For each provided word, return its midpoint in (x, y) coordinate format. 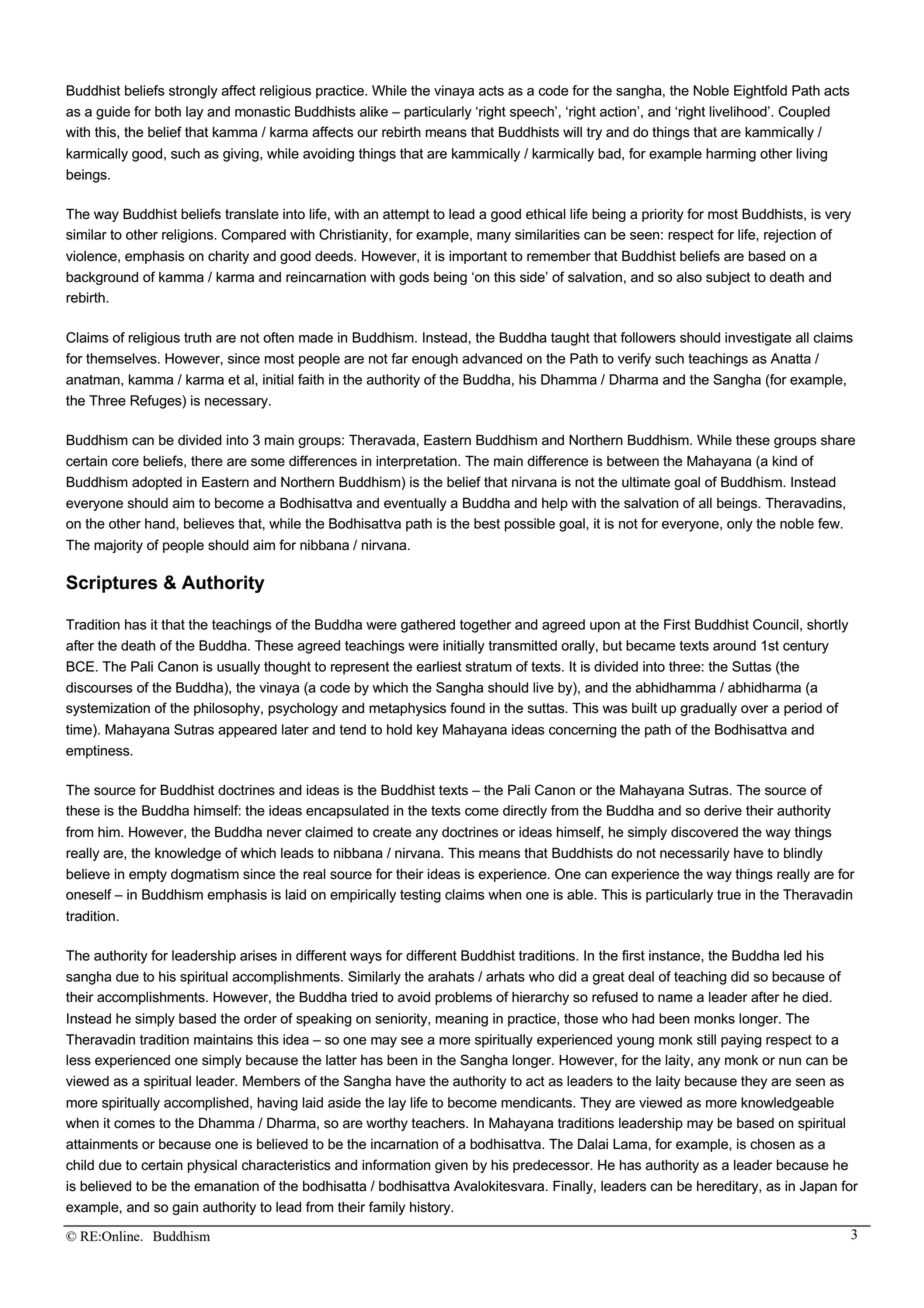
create (392, 832)
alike (374, 111)
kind (785, 461)
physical (212, 1166)
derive (723, 810)
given (451, 1166)
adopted (157, 483)
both (168, 111)
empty (148, 875)
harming (731, 155)
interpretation (417, 462)
